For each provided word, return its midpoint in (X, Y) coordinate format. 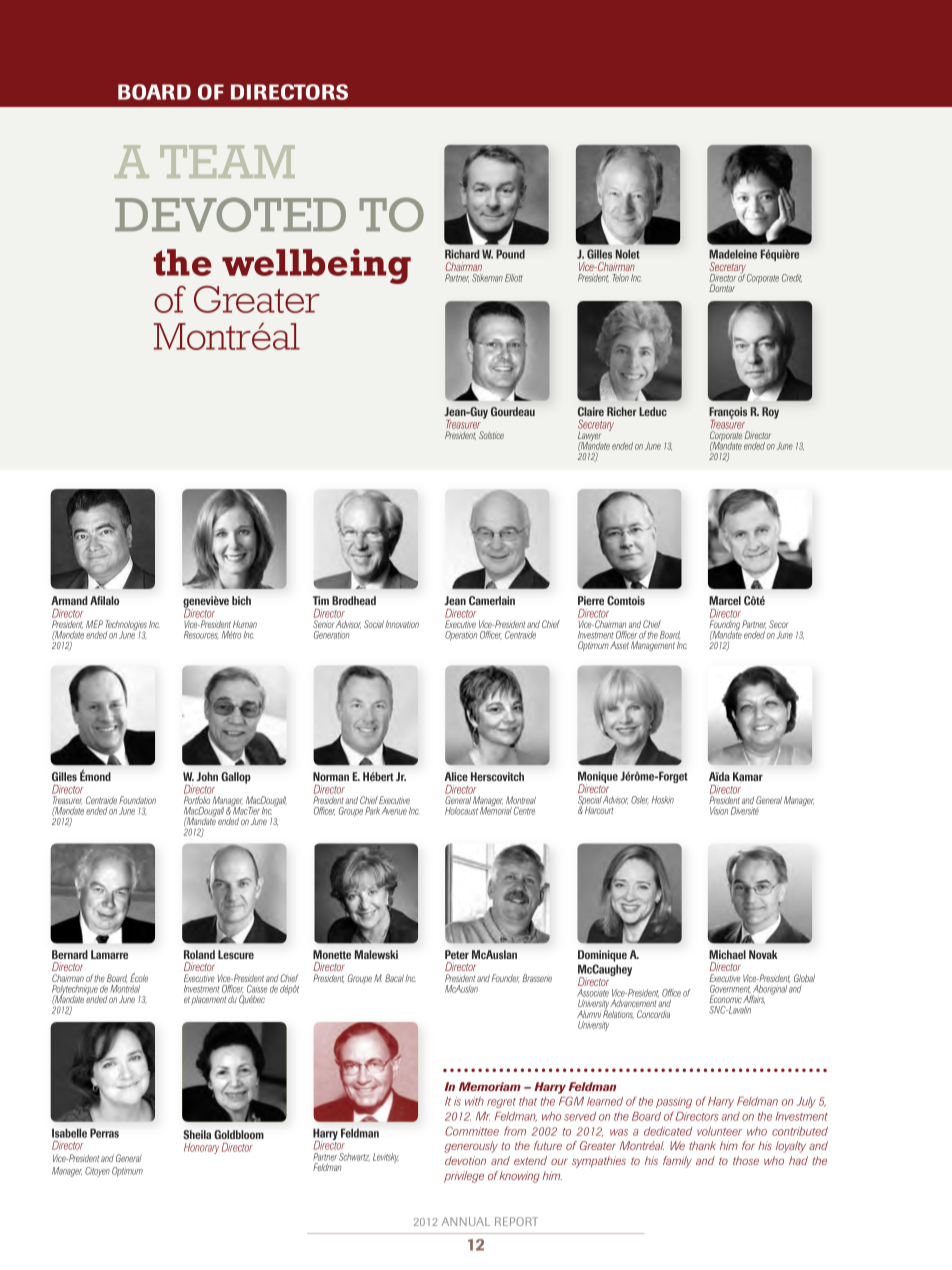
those (746, 1160)
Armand (69, 600)
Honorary (201, 1148)
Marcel (725, 600)
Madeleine (733, 254)
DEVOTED (230, 214)
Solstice (491, 435)
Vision (719, 811)
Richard (462, 254)
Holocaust (461, 811)
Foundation (137, 800)
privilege (464, 1177)
